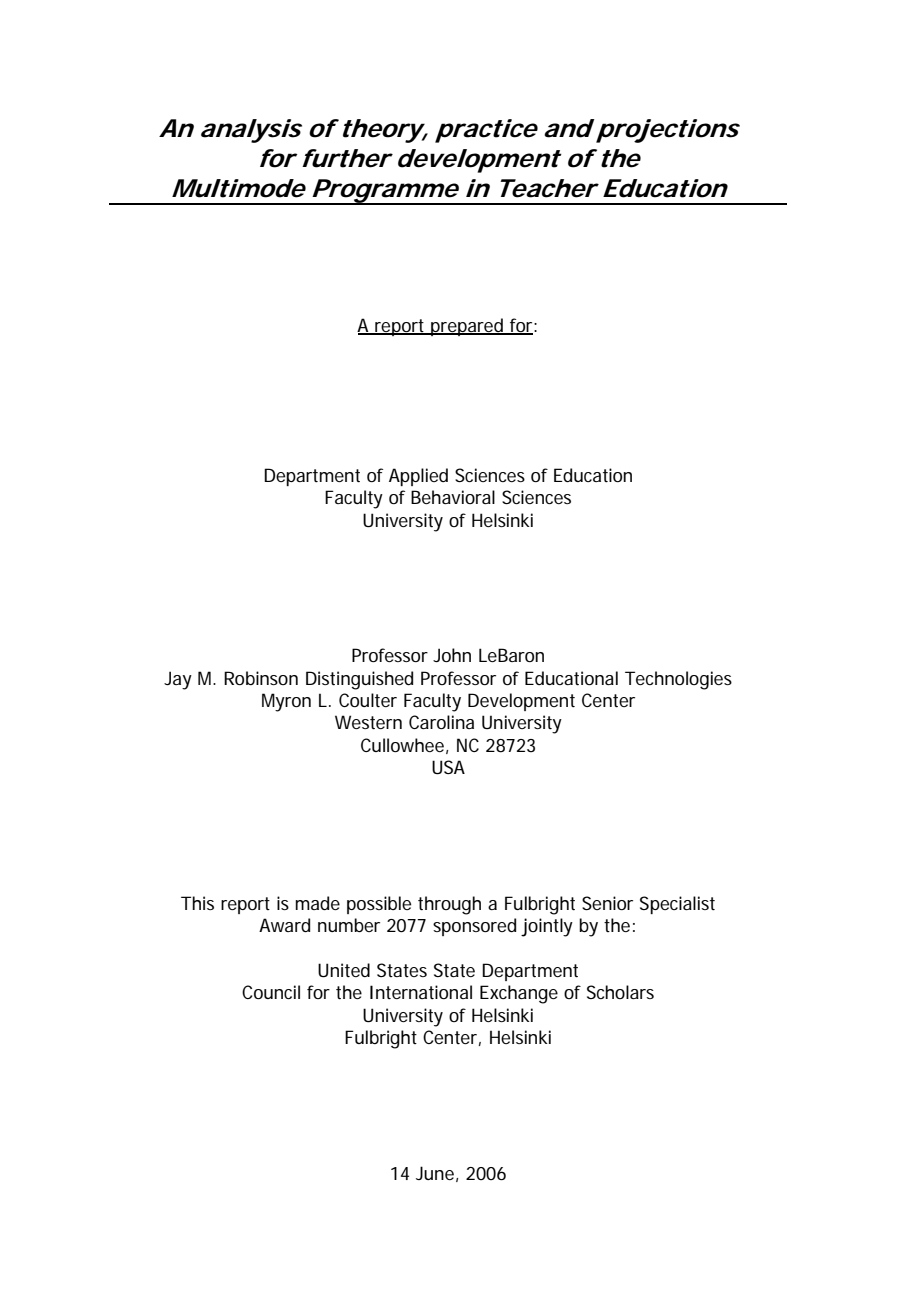  I want to click on Myron, so click(286, 702).
